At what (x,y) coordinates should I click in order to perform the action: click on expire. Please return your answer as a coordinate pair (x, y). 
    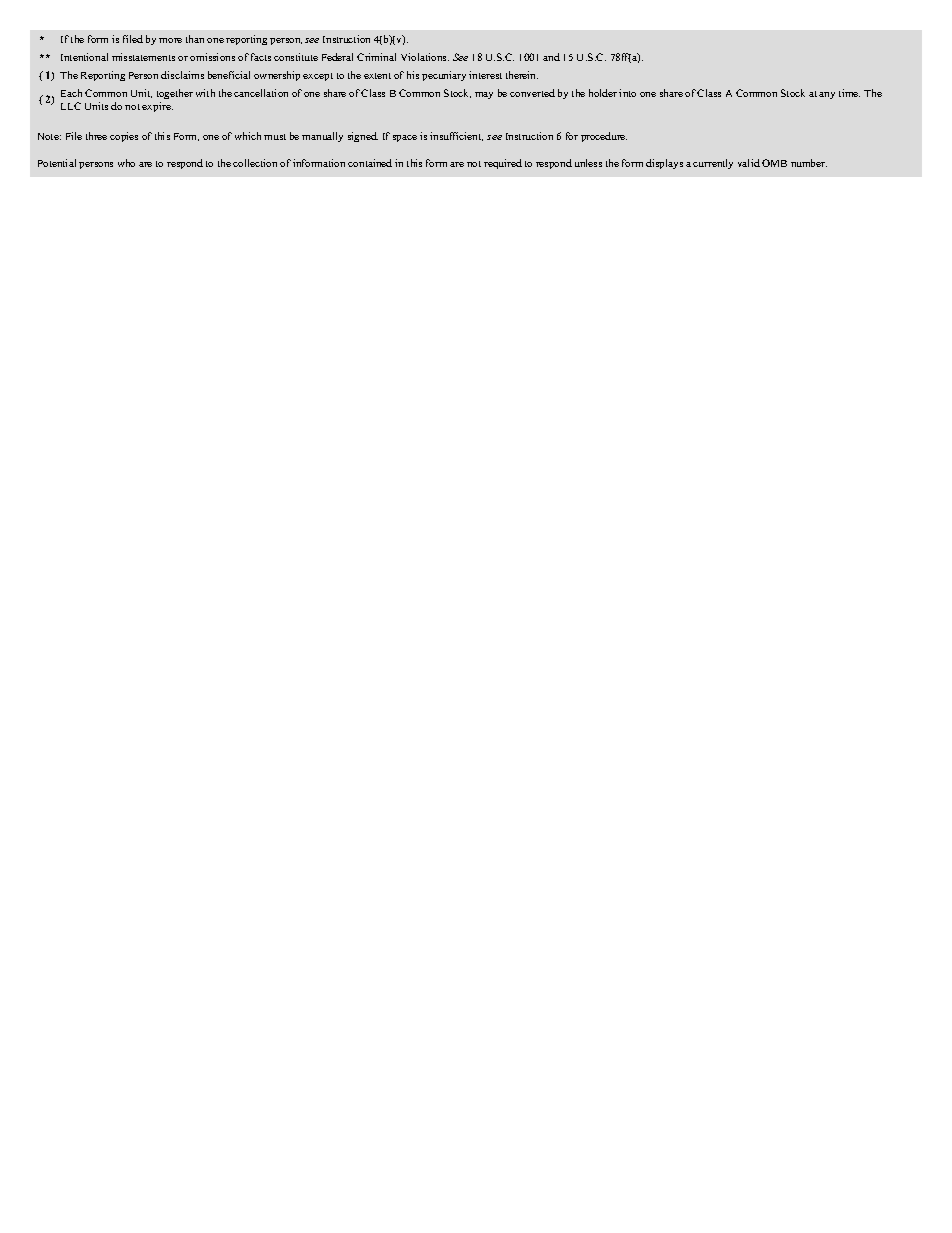
    Looking at the image, I should click on (157, 107).
